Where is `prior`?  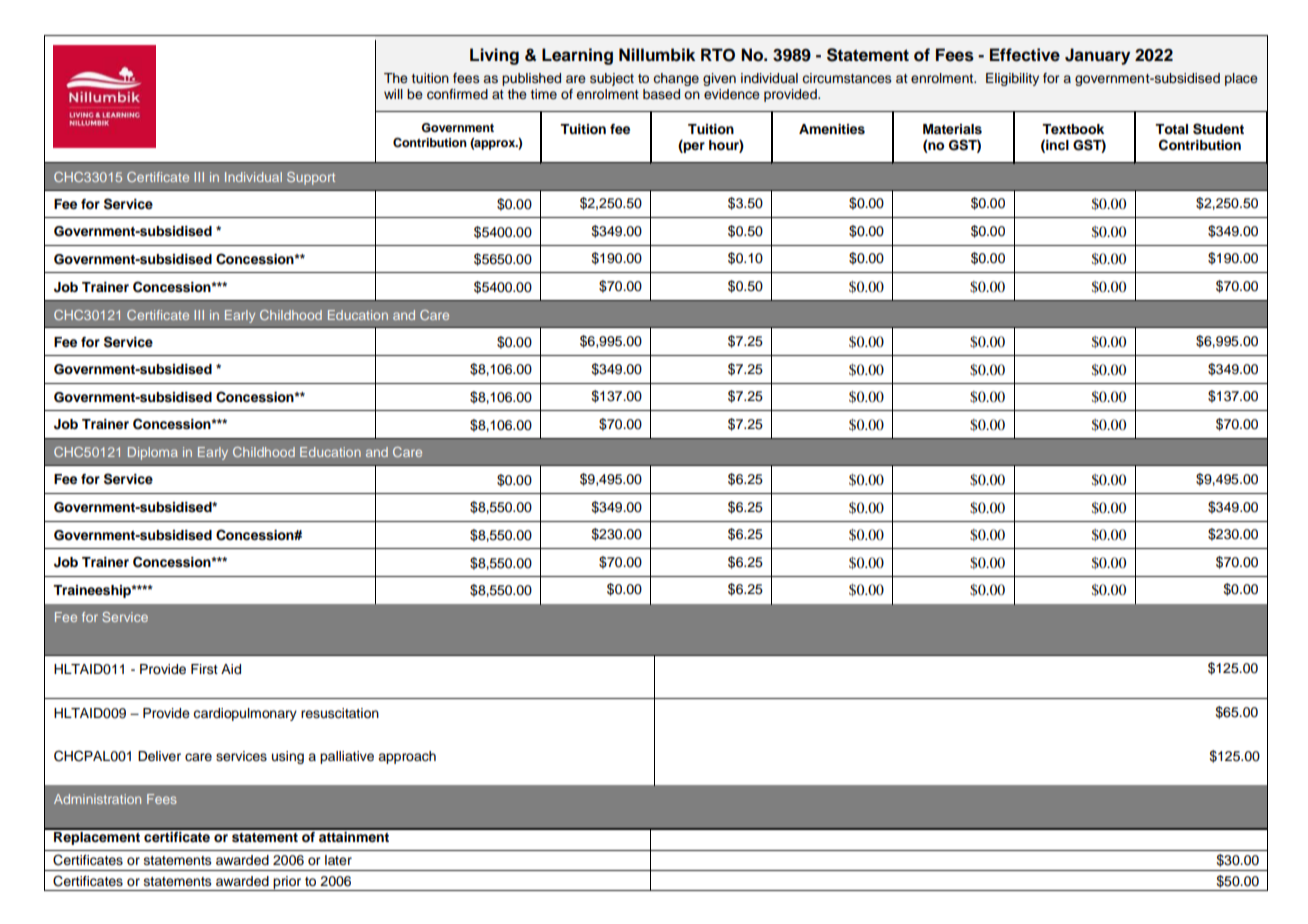 prior is located at coordinates (288, 883).
